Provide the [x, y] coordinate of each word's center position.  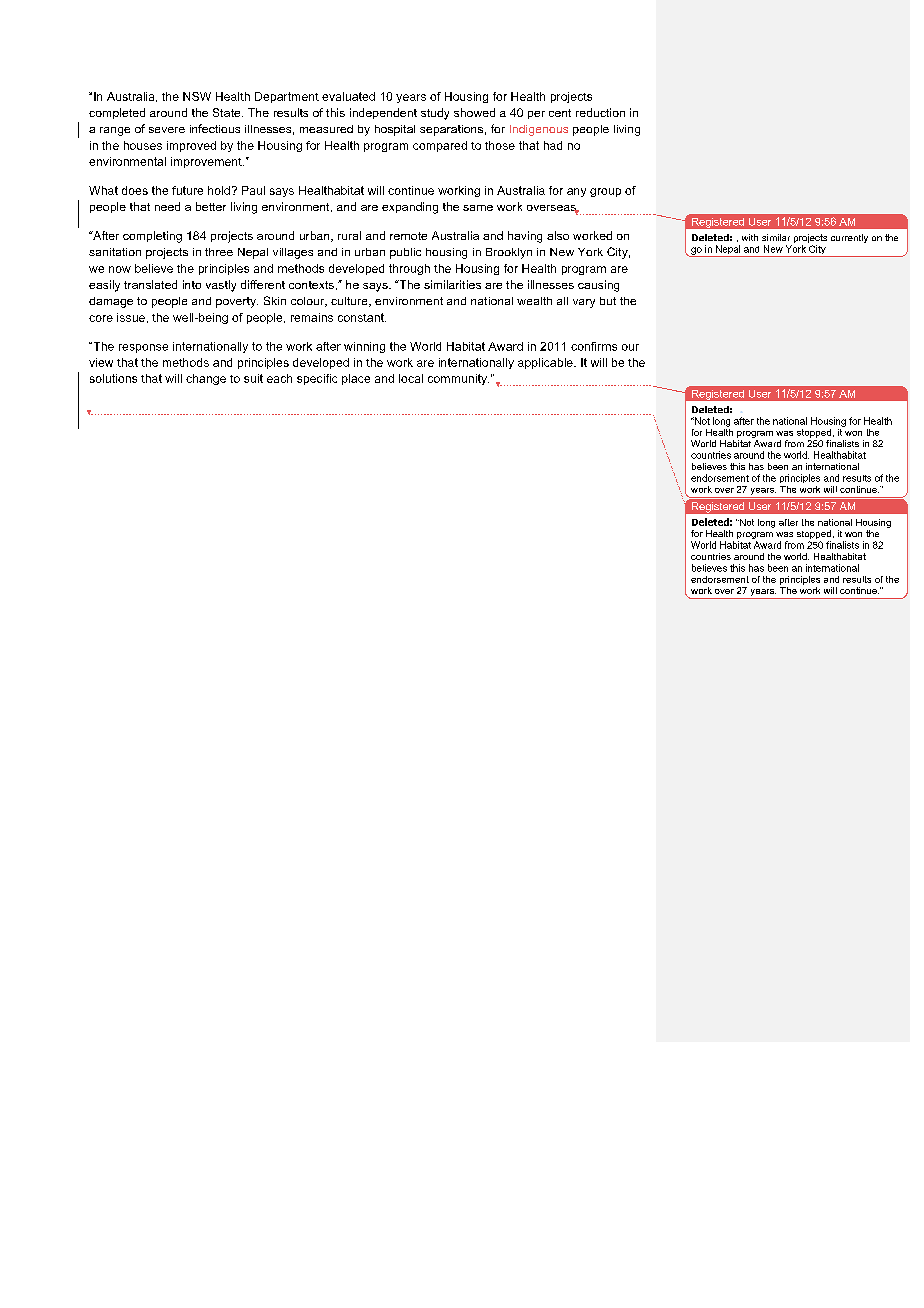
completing [152, 237]
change [206, 379]
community [458, 379]
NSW [197, 96]
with [750, 237]
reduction [600, 112]
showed [474, 112]
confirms [594, 346]
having [525, 237]
